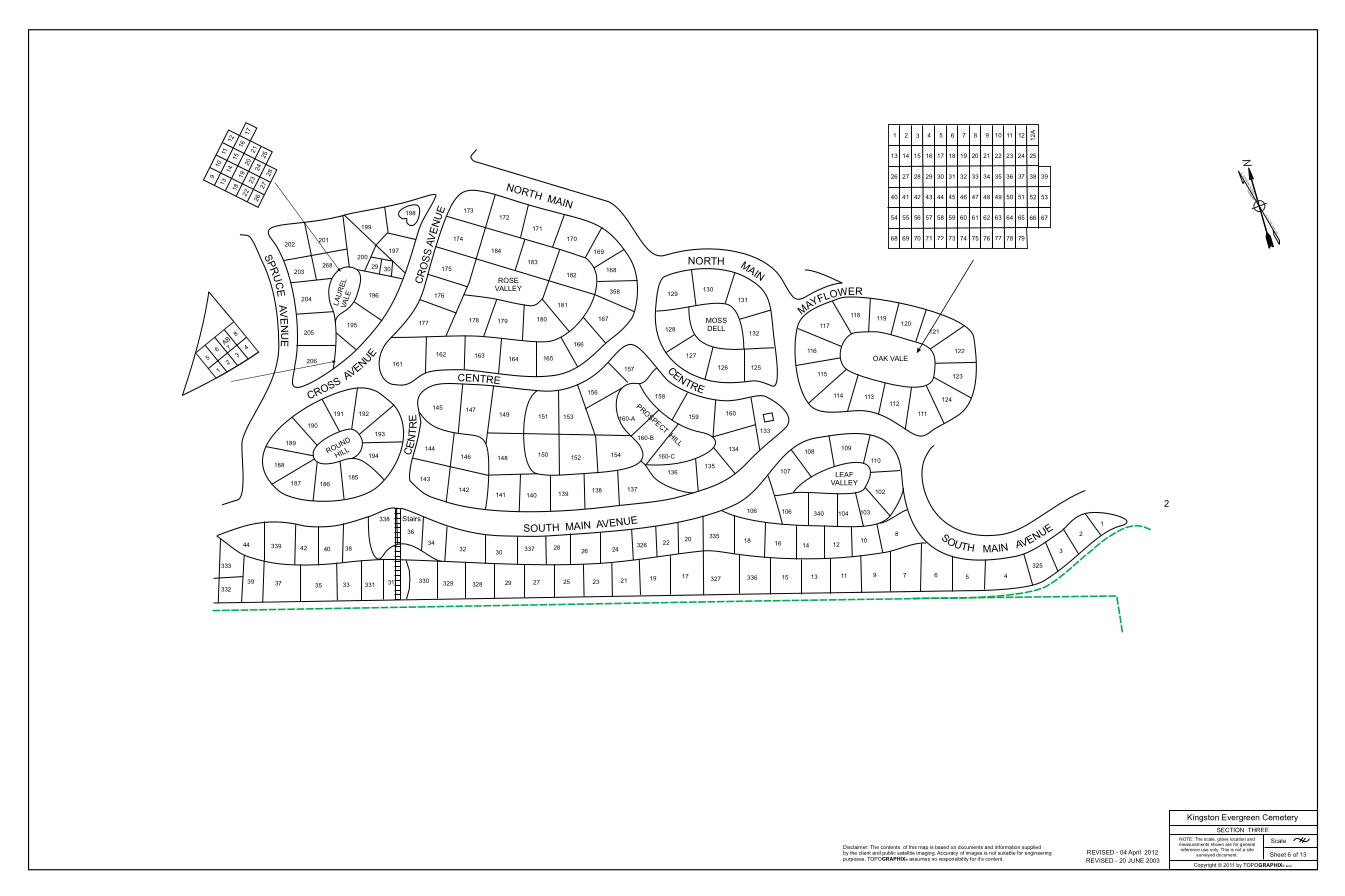 The image size is (1345, 896). I want to click on April, so click(1134, 853).
